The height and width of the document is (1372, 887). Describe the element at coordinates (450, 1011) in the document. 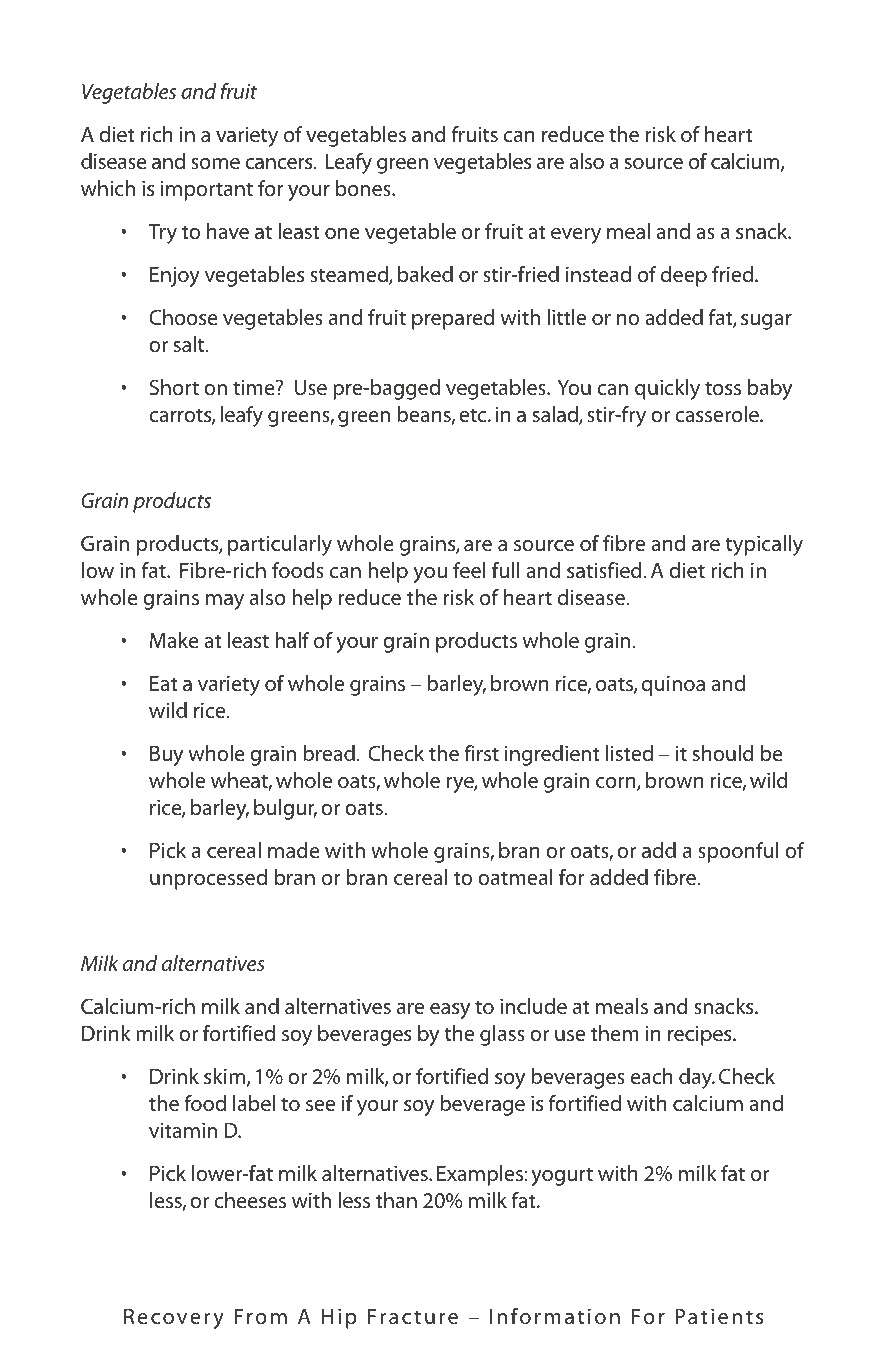

I see `easy` at that location.
